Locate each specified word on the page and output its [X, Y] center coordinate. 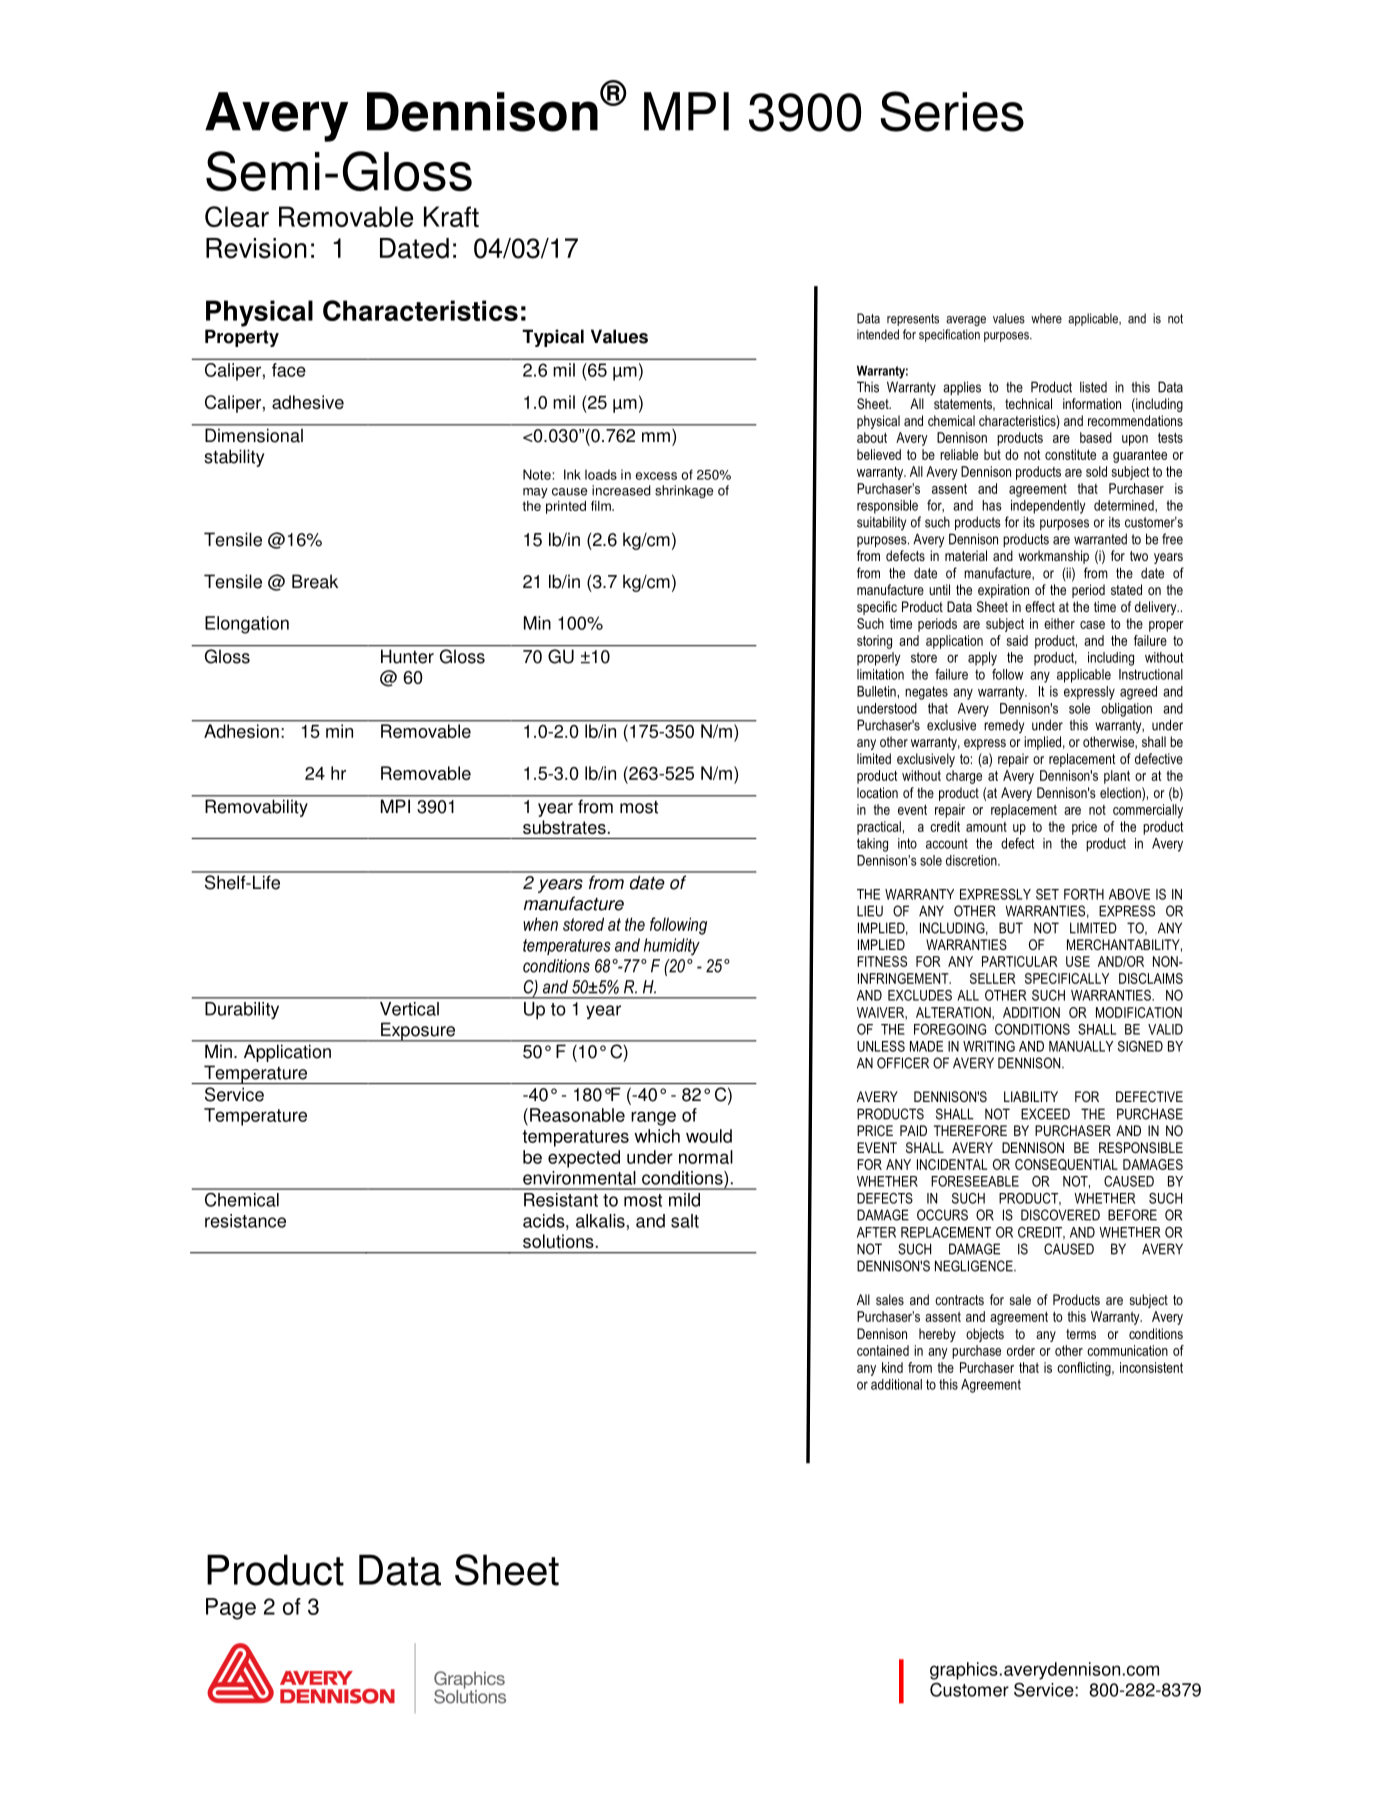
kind [892, 1367]
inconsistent [1151, 1367]
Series [952, 111]
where [1046, 318]
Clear [237, 216]
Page [231, 1609]
